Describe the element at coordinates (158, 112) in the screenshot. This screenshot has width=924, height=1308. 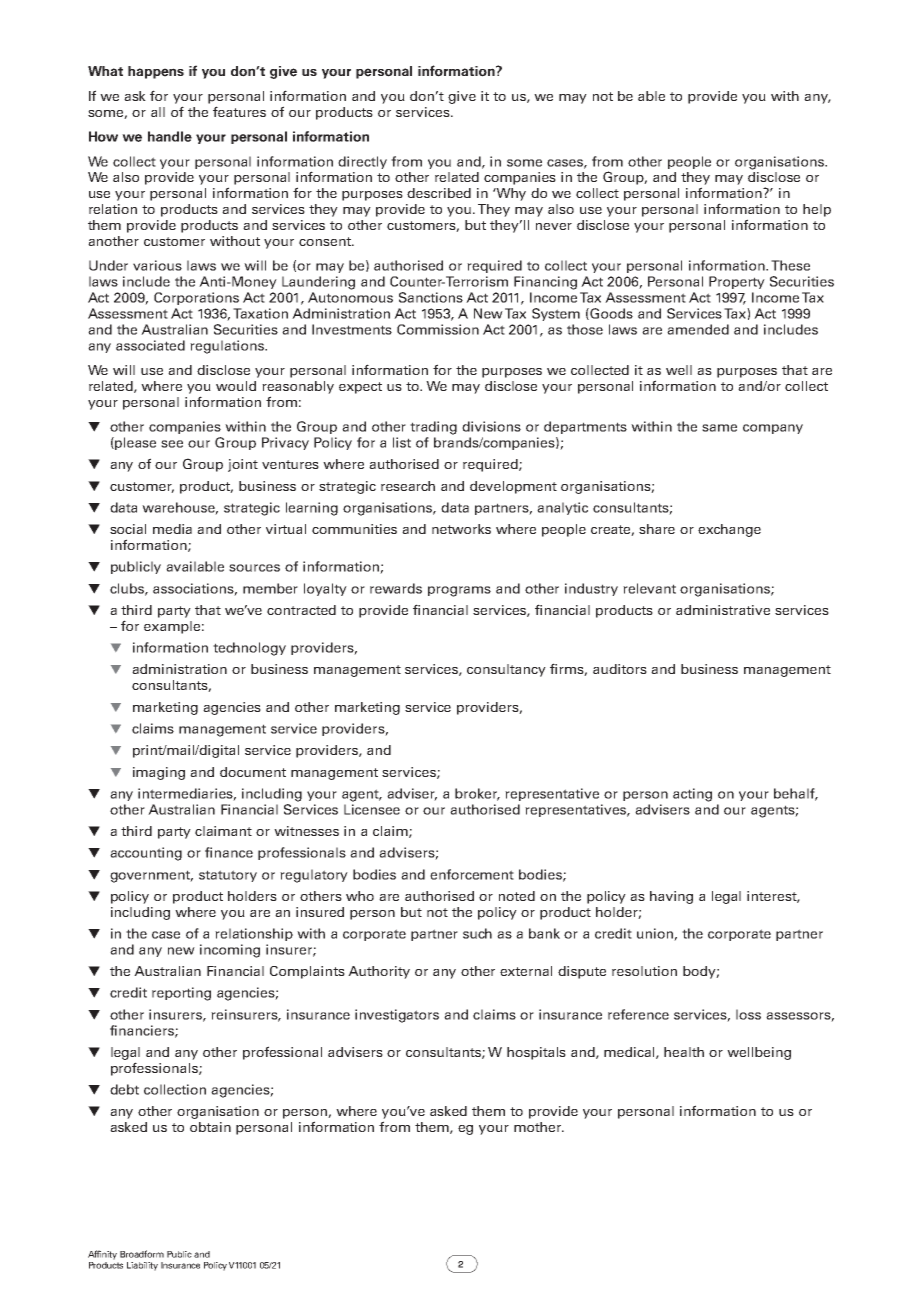
I see `all` at that location.
